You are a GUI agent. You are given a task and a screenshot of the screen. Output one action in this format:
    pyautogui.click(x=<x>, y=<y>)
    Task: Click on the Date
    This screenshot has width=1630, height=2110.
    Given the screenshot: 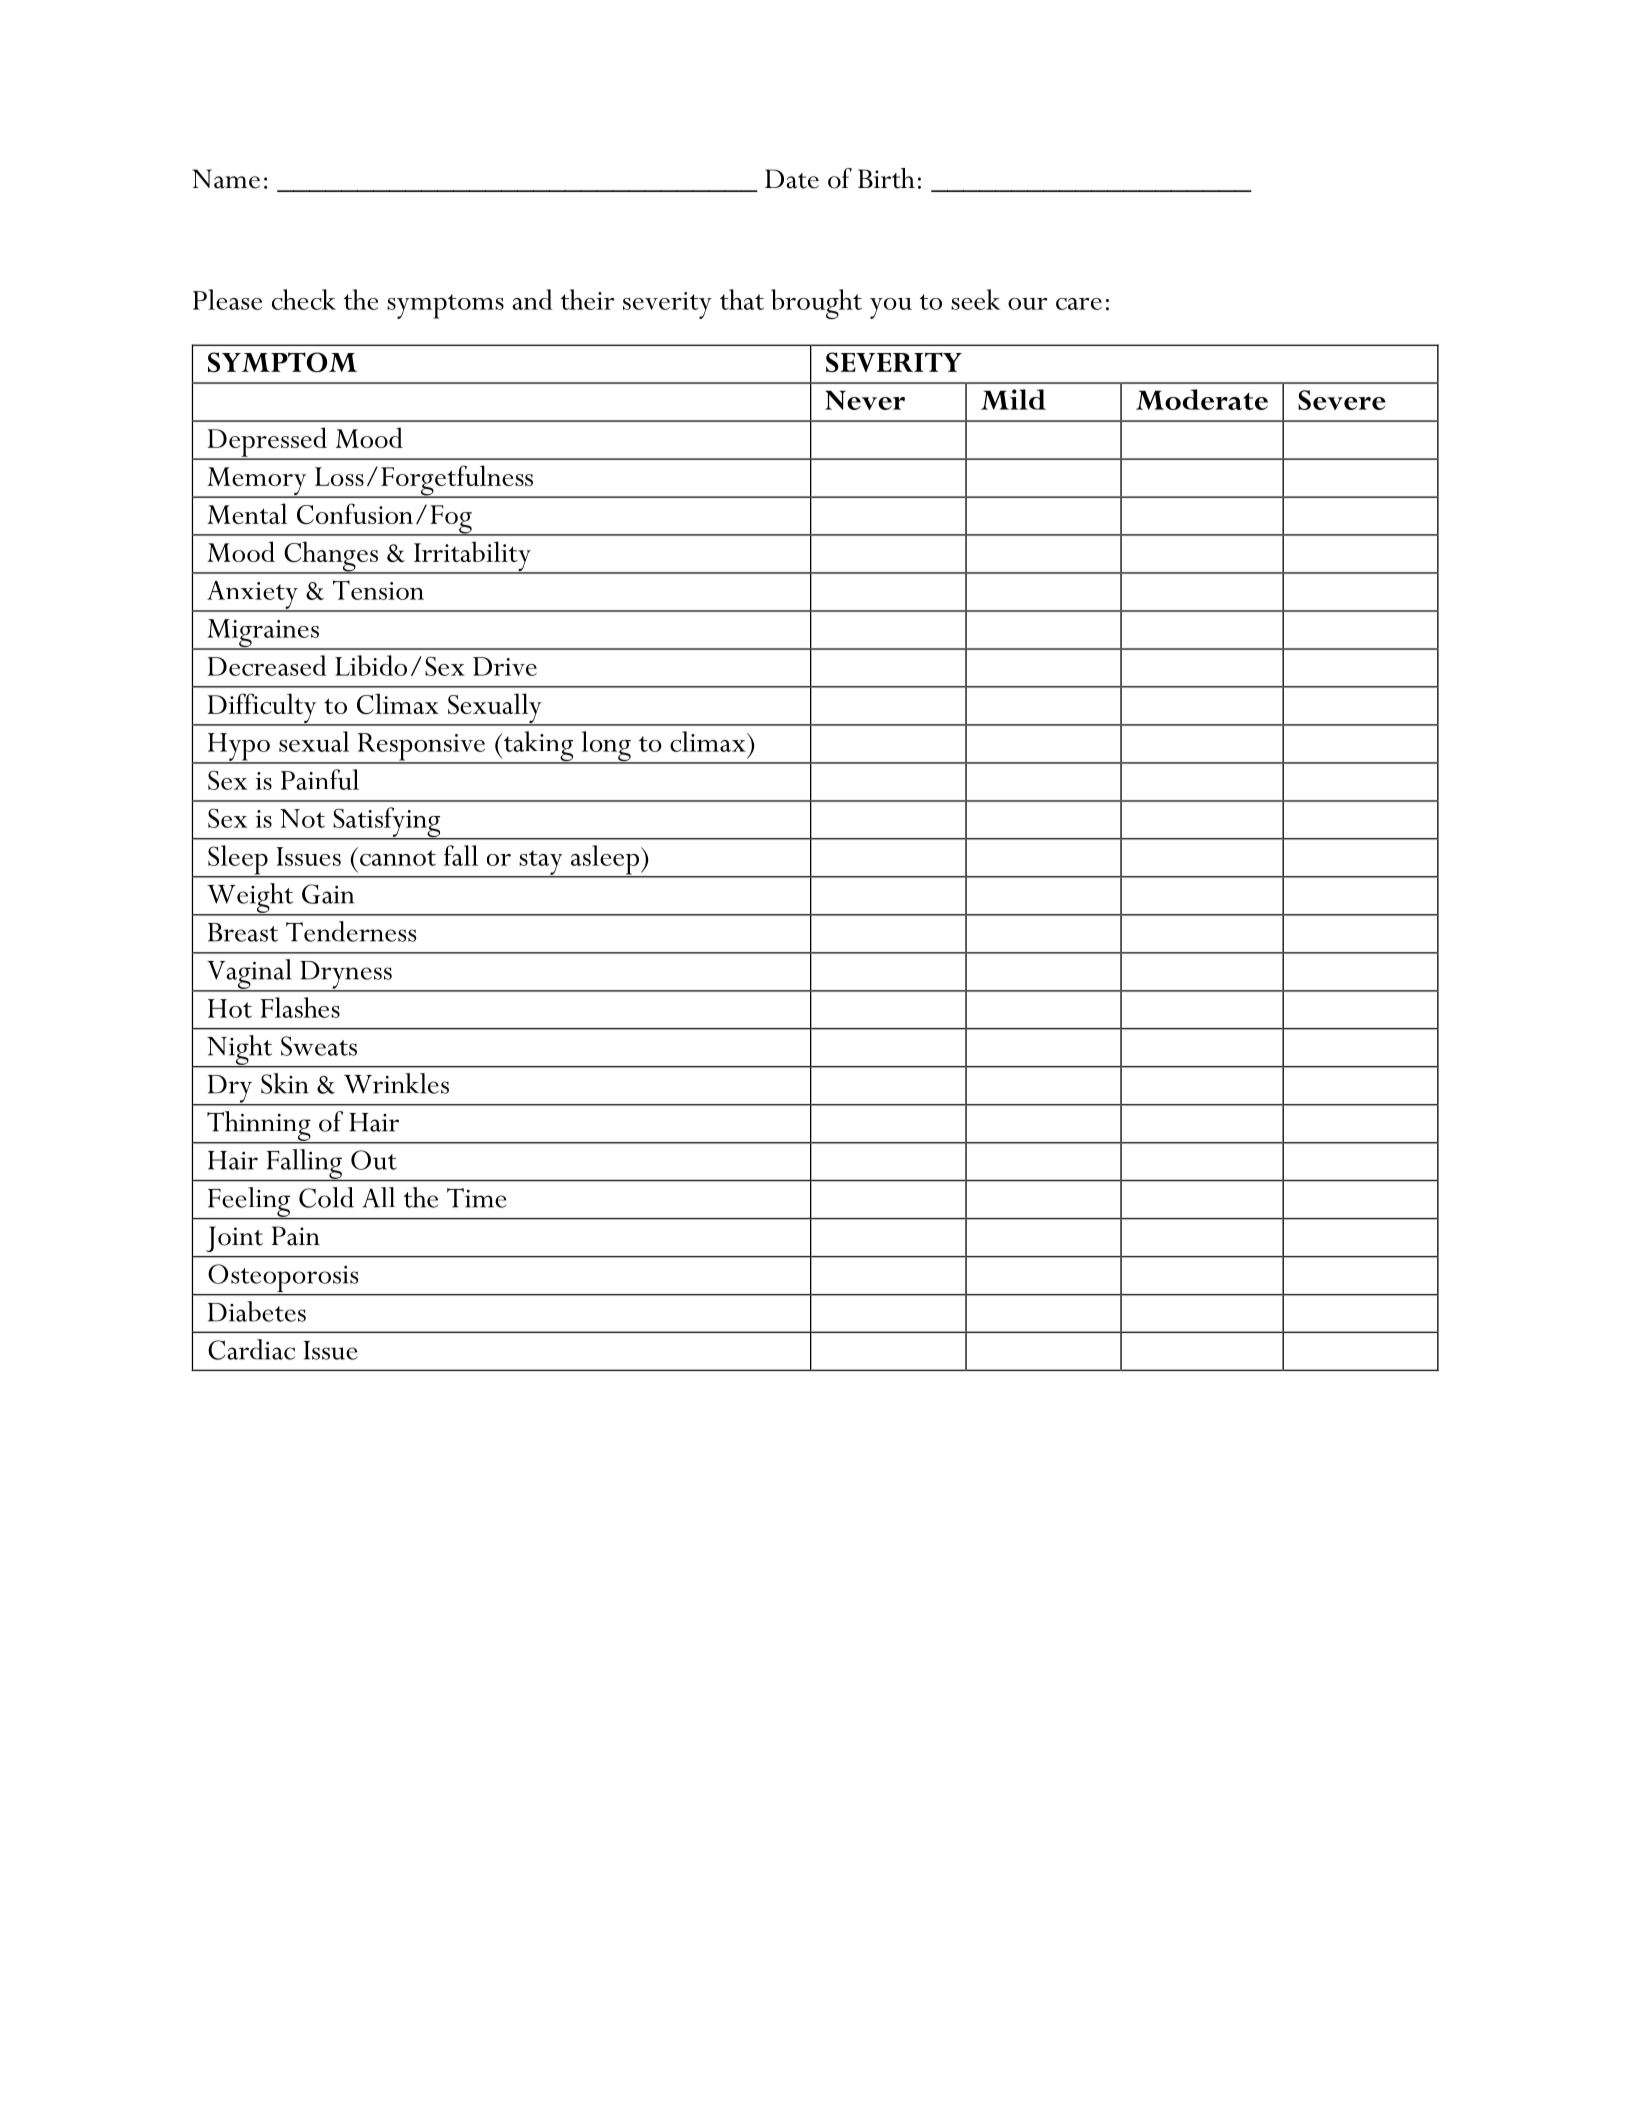 What is the action you would take?
    pyautogui.click(x=792, y=179)
